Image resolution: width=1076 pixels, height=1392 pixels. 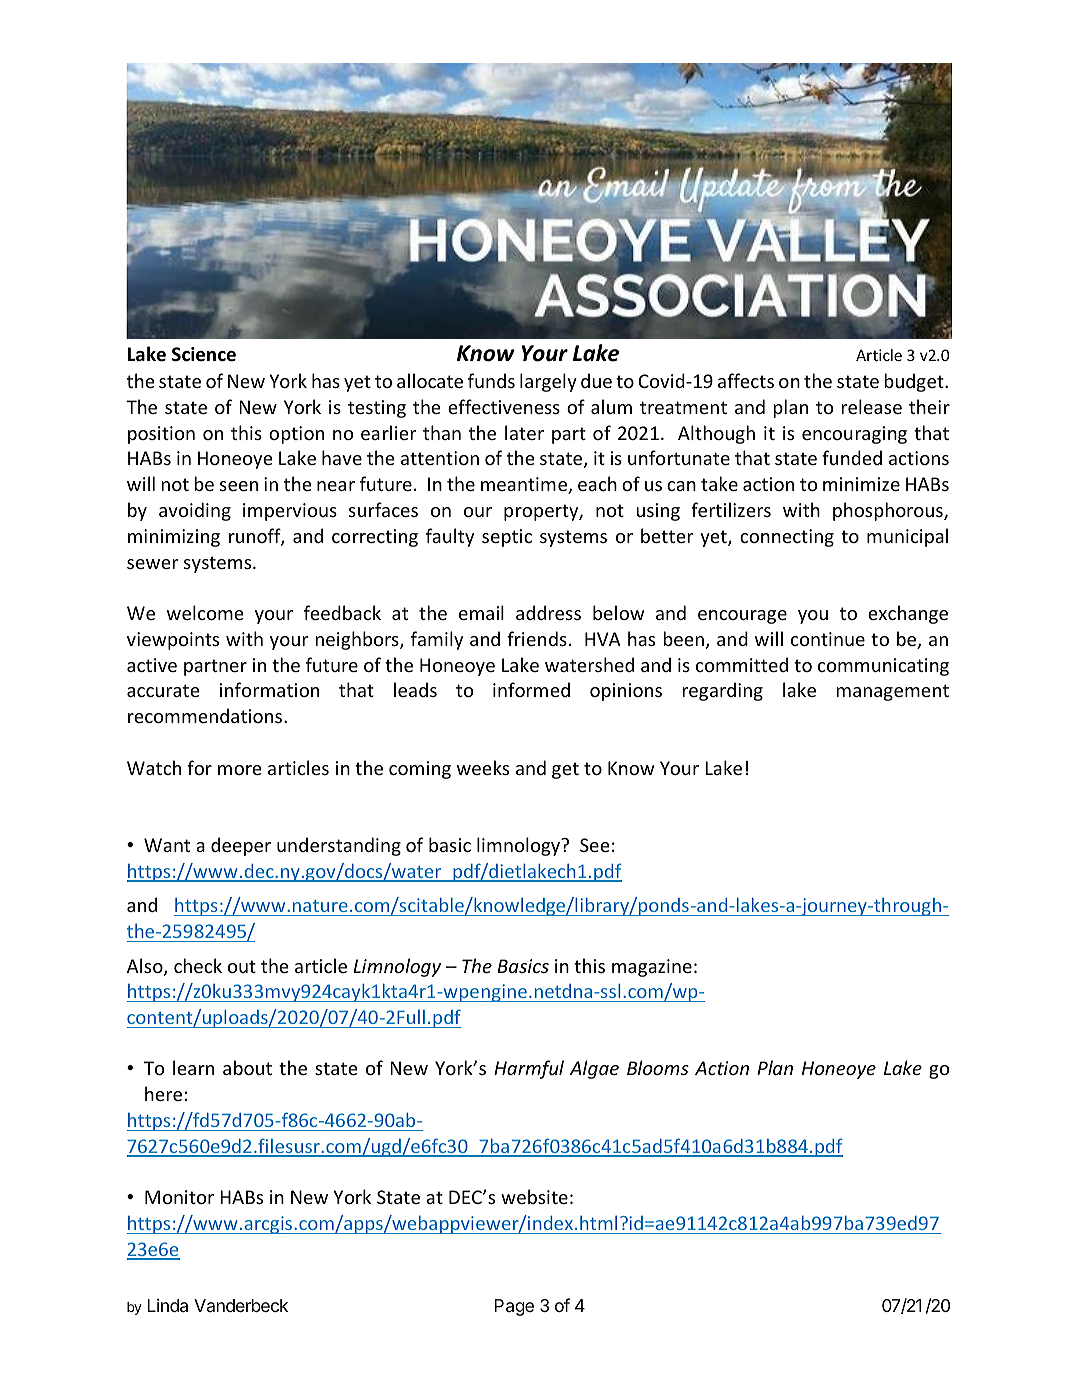 What do you see at coordinates (828, 639) in the screenshot?
I see `continue` at bounding box center [828, 639].
